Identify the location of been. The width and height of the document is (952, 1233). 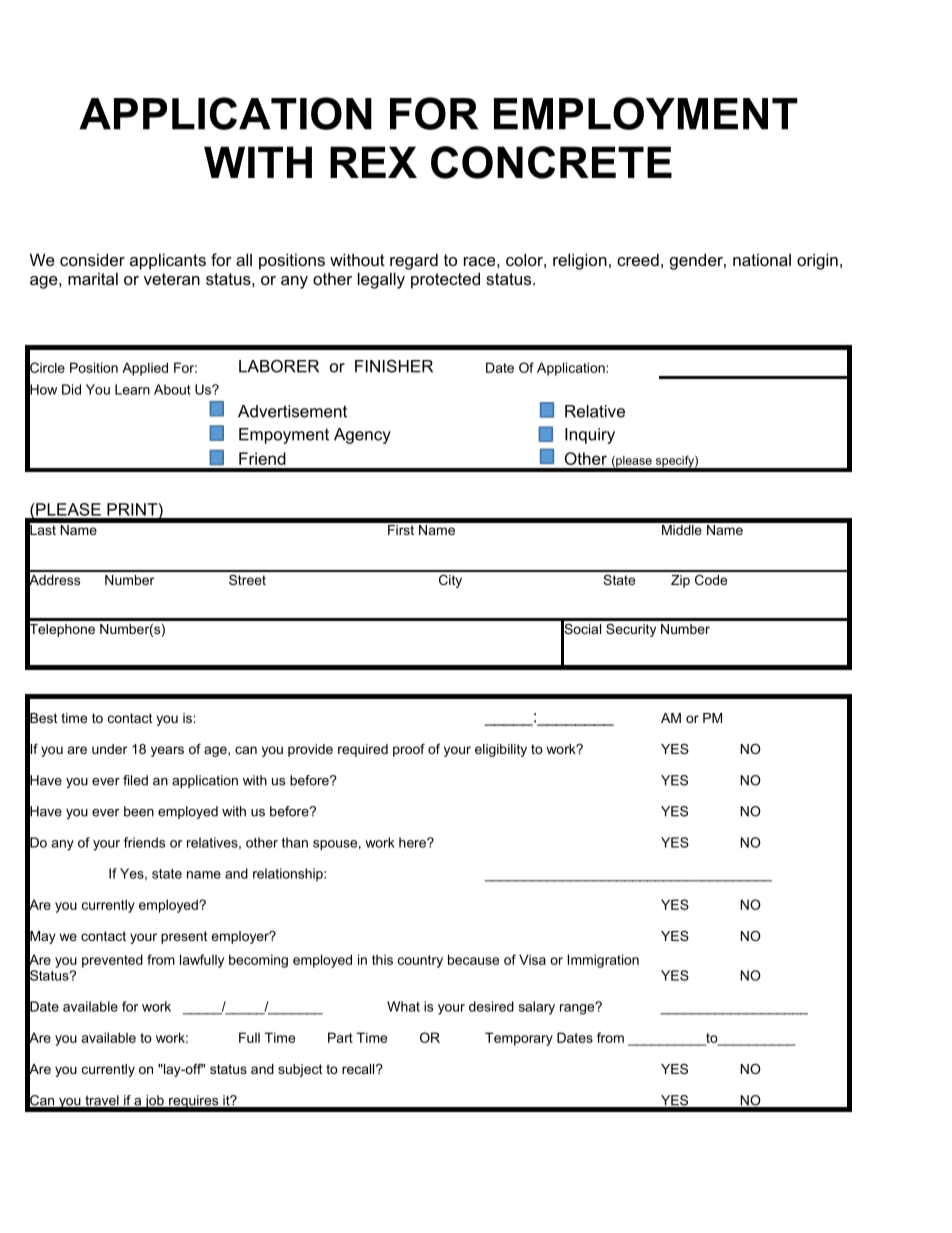
(139, 811).
